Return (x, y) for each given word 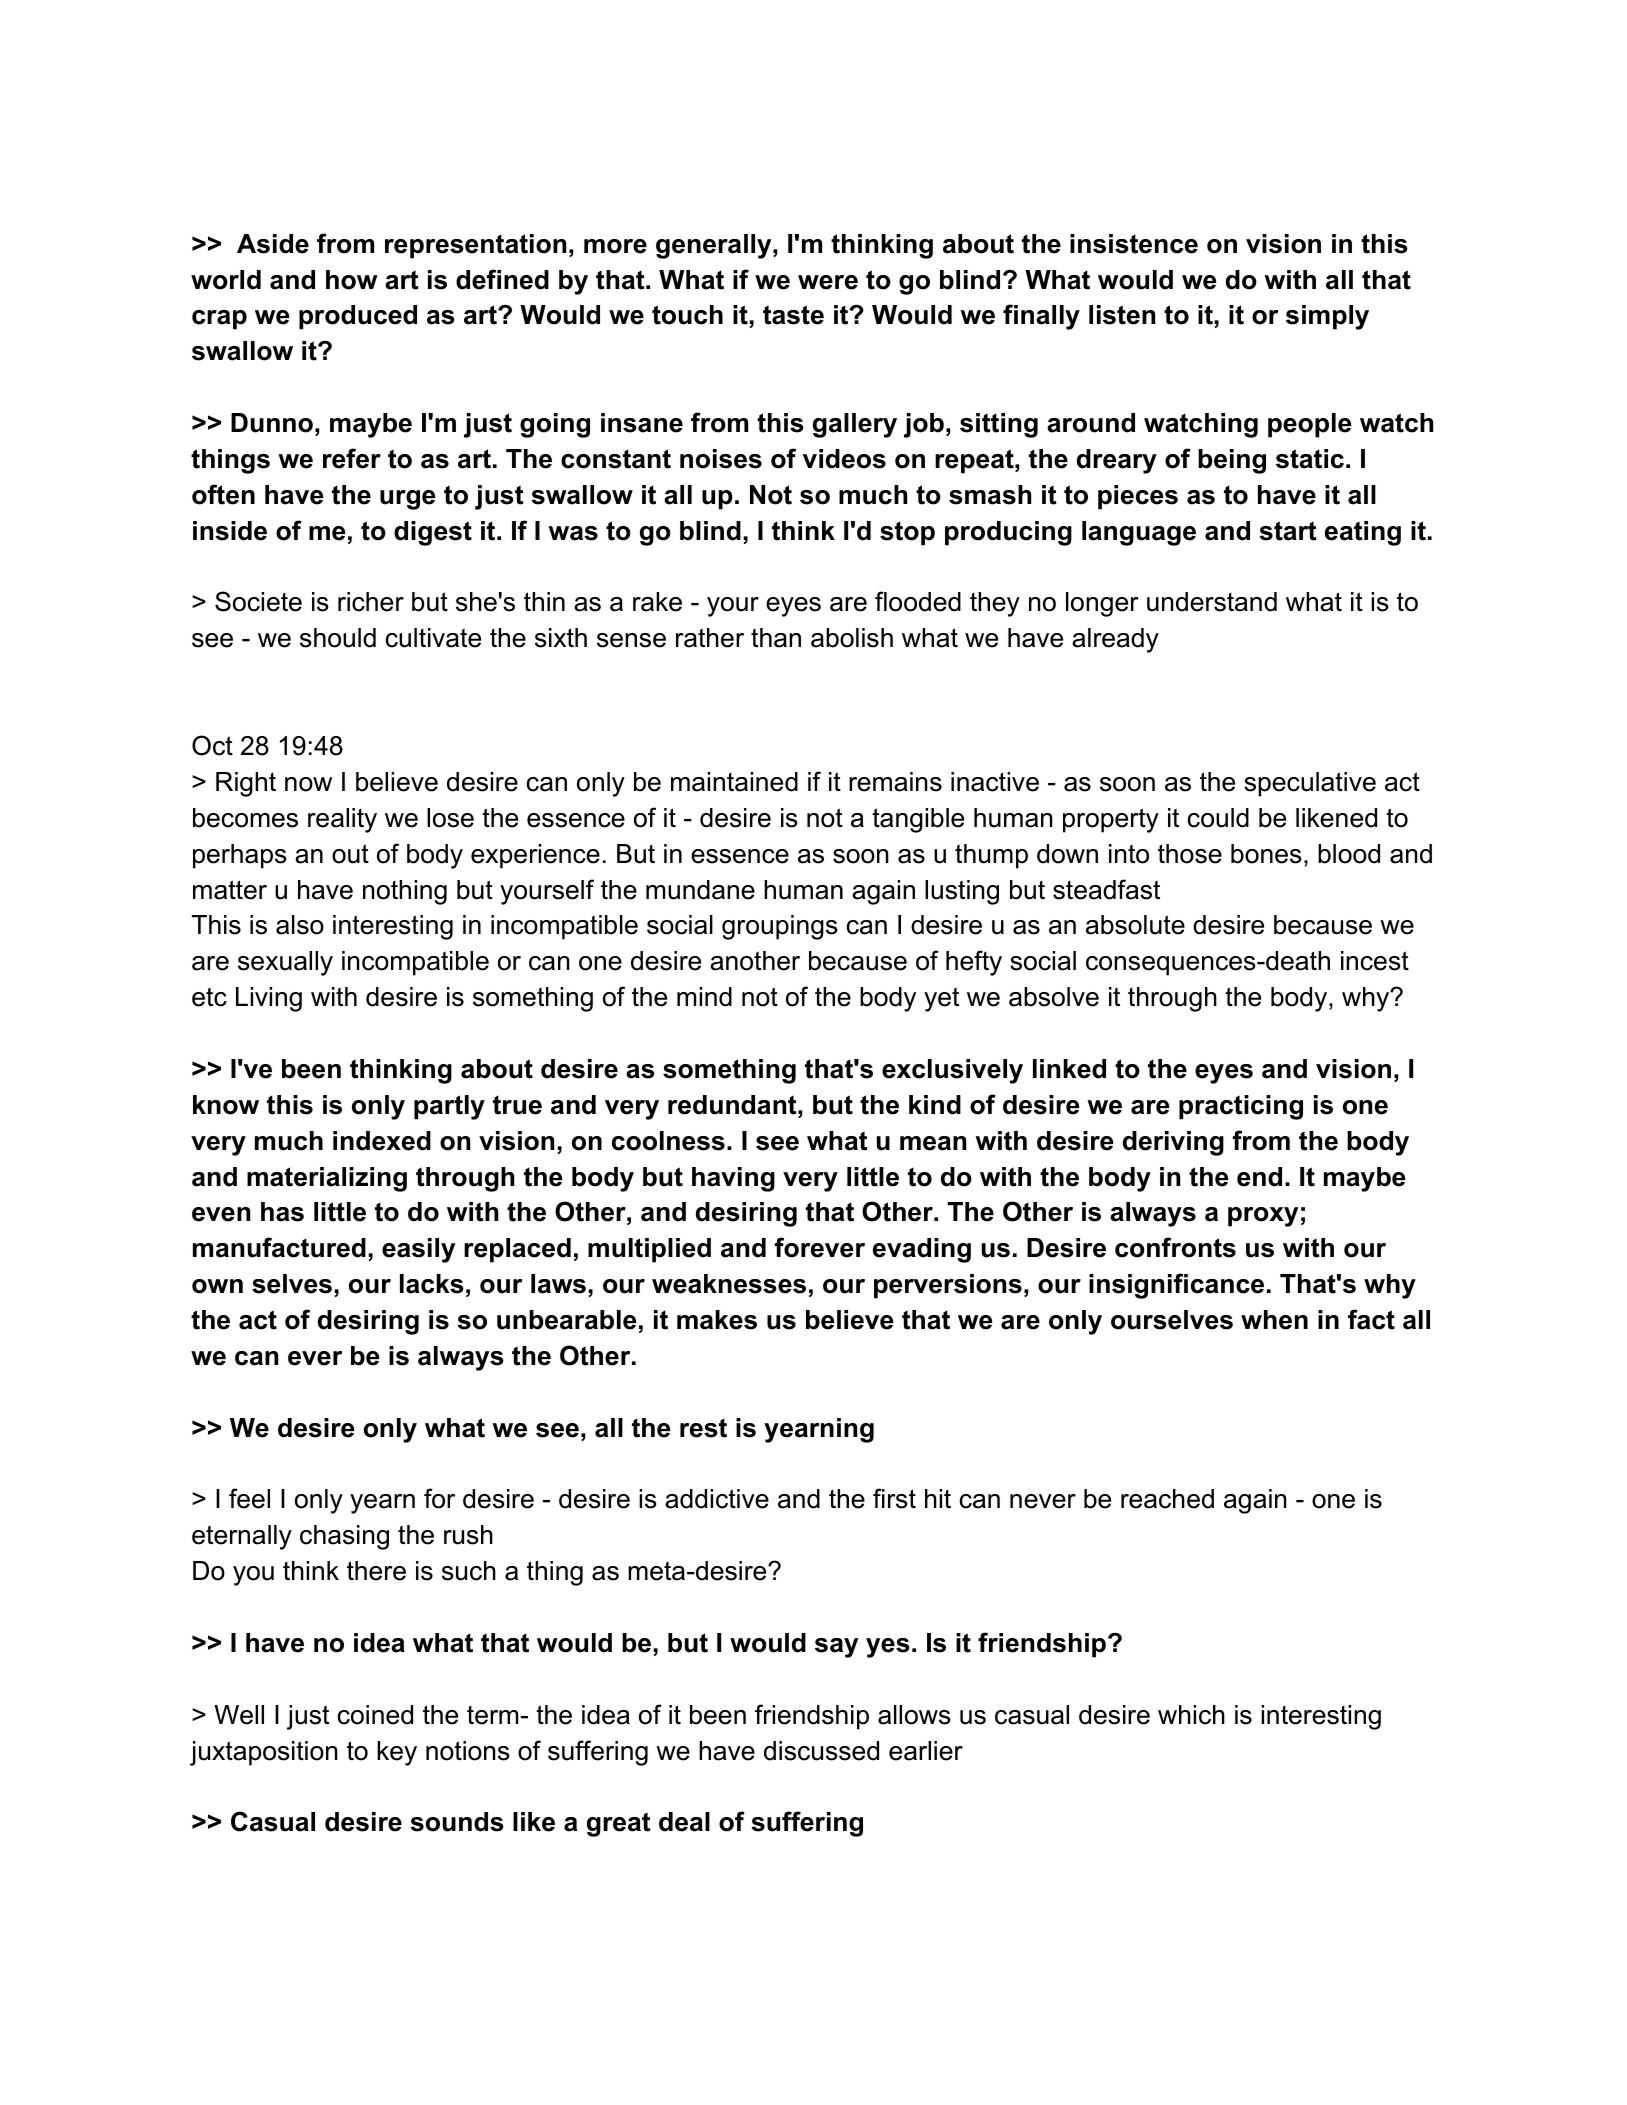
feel (249, 1498)
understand (1212, 602)
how (352, 280)
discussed (821, 1751)
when (1274, 1320)
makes (717, 1320)
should (338, 638)
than (776, 638)
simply (1327, 317)
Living (269, 999)
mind (704, 997)
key (397, 1753)
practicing (1241, 1107)
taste (793, 315)
